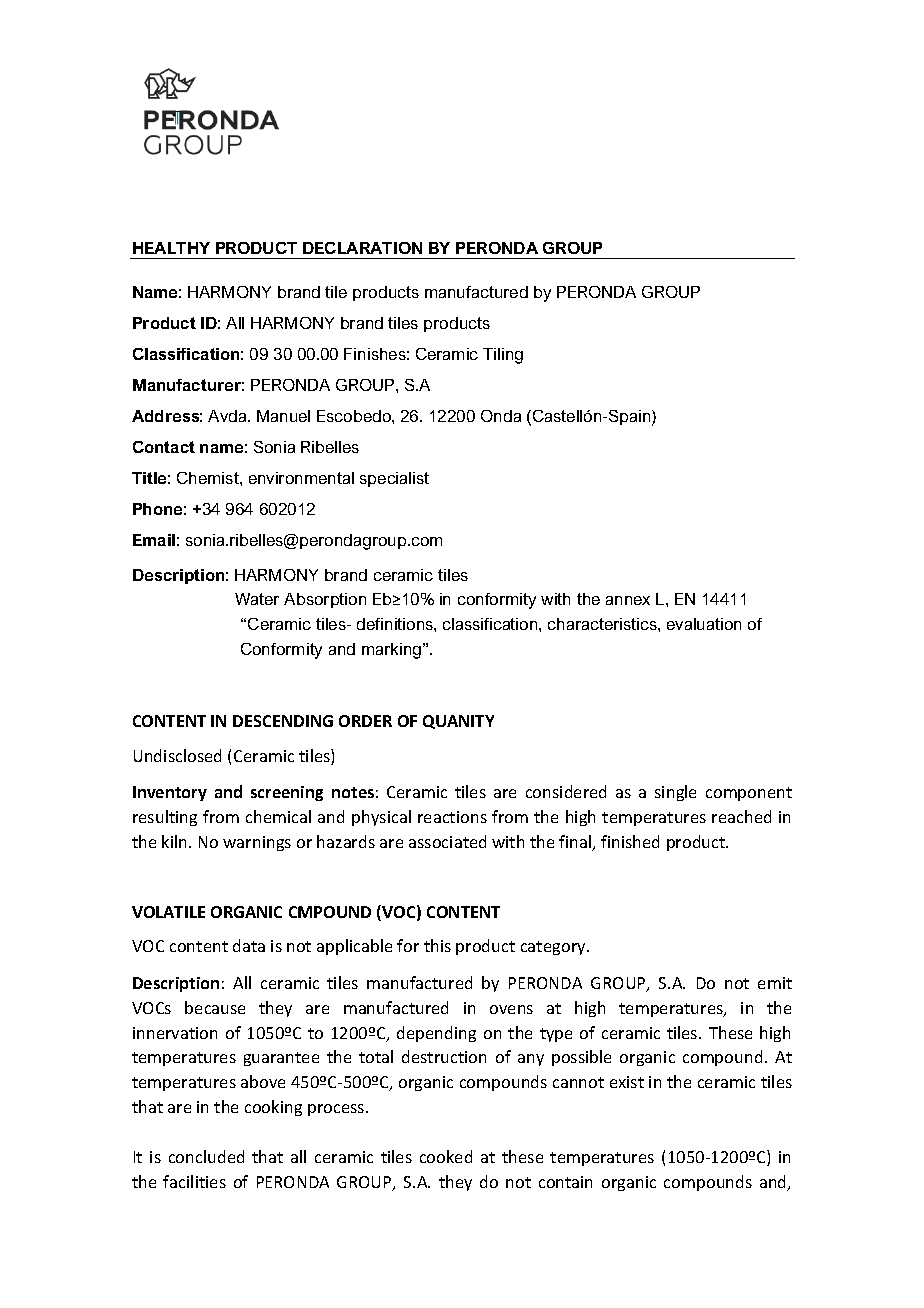 The width and height of the page is (924, 1308). What do you see at coordinates (704, 624) in the page?
I see `evaluation` at bounding box center [704, 624].
